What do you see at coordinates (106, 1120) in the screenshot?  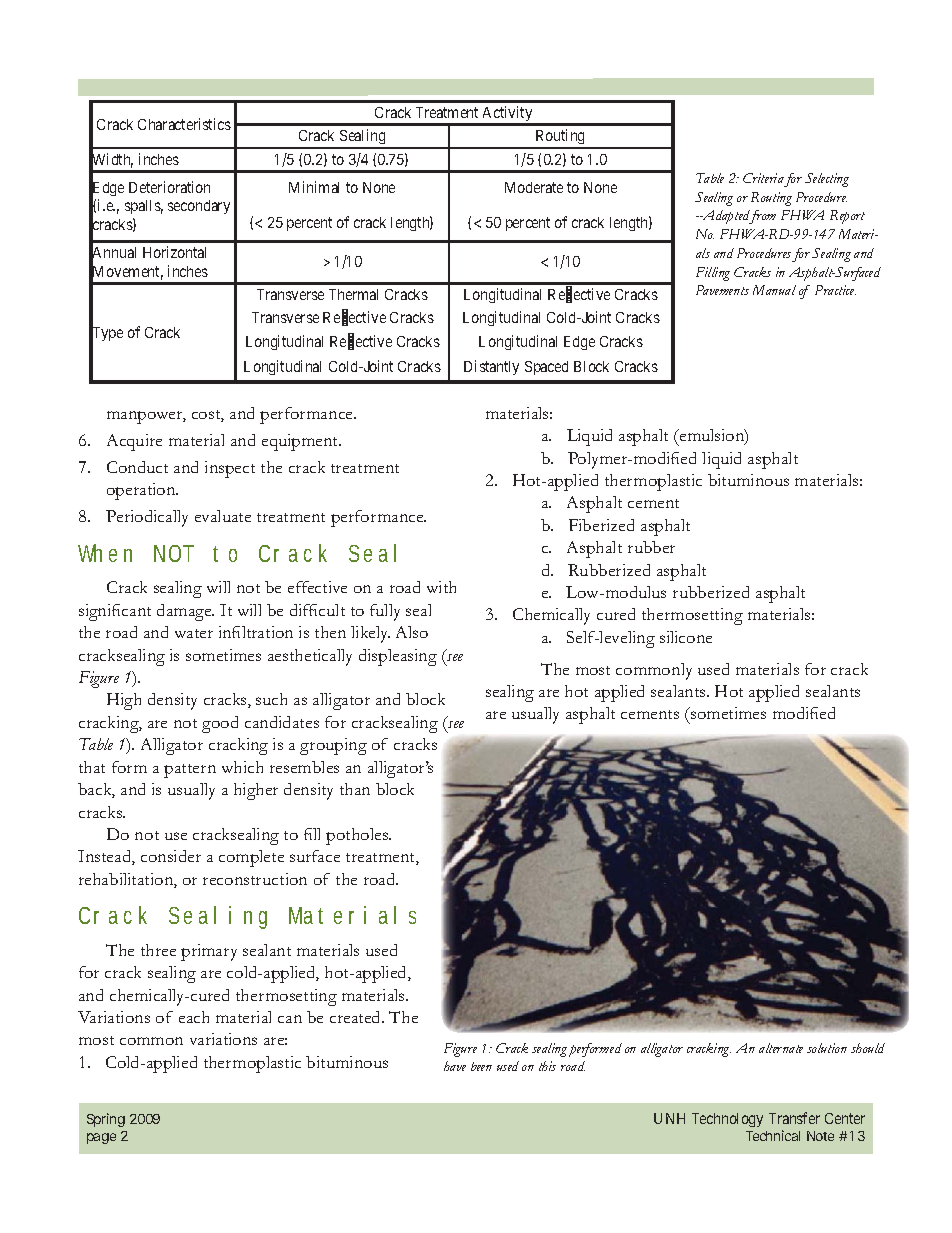 I see `Spring` at bounding box center [106, 1120].
